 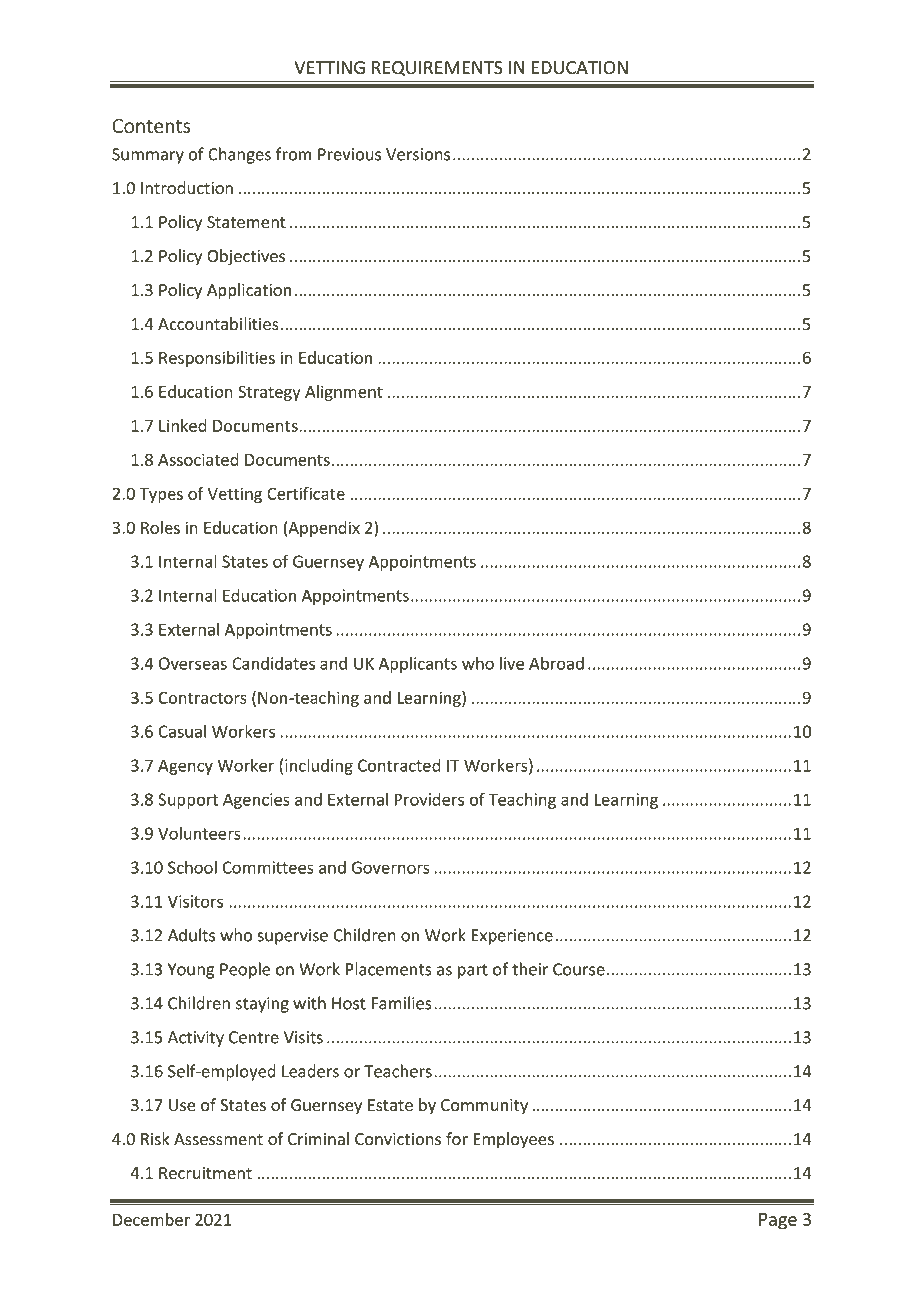 I want to click on Contracted, so click(x=399, y=765).
